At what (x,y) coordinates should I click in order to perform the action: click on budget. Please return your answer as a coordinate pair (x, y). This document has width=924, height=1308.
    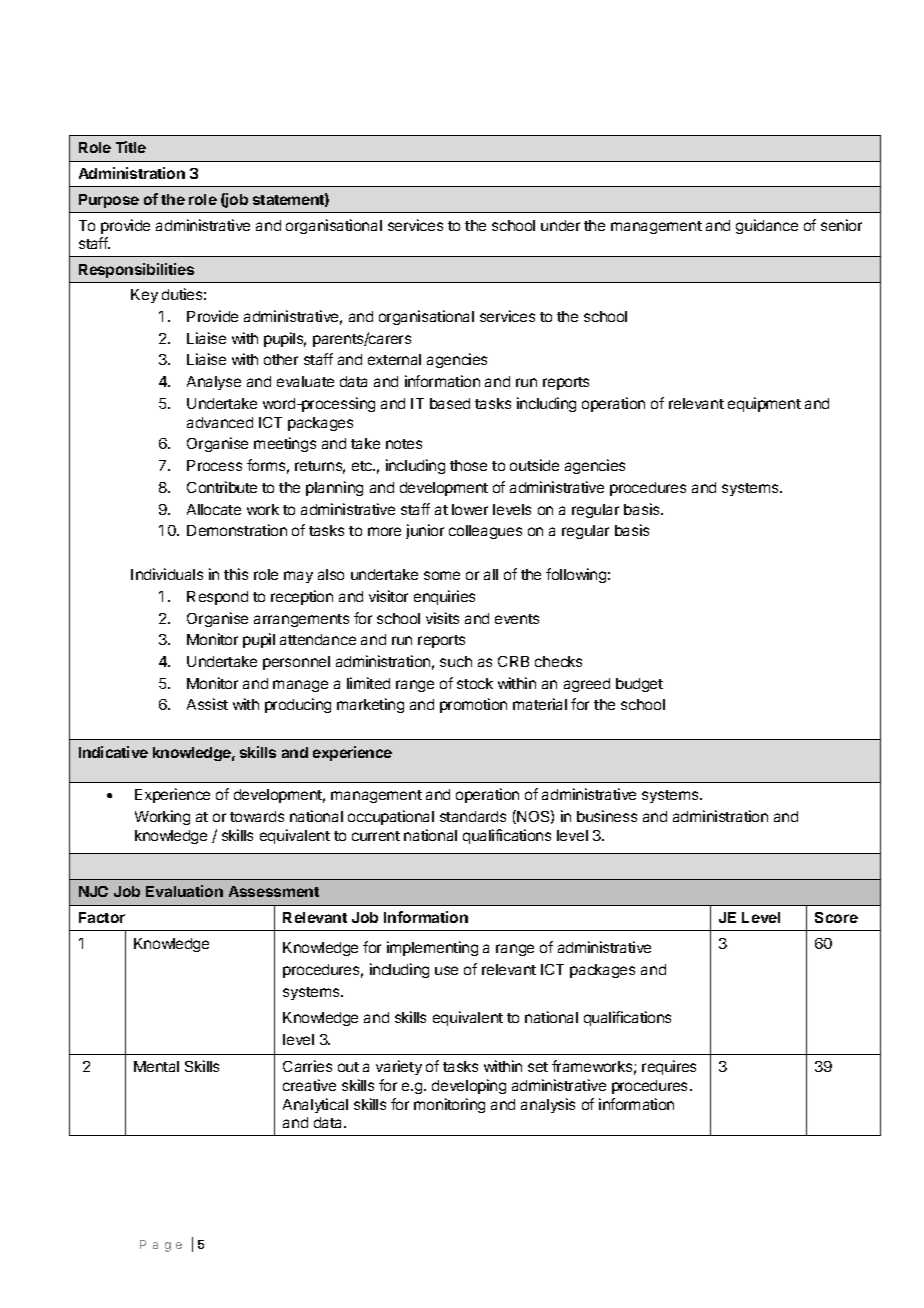
    Looking at the image, I should click on (639, 685).
